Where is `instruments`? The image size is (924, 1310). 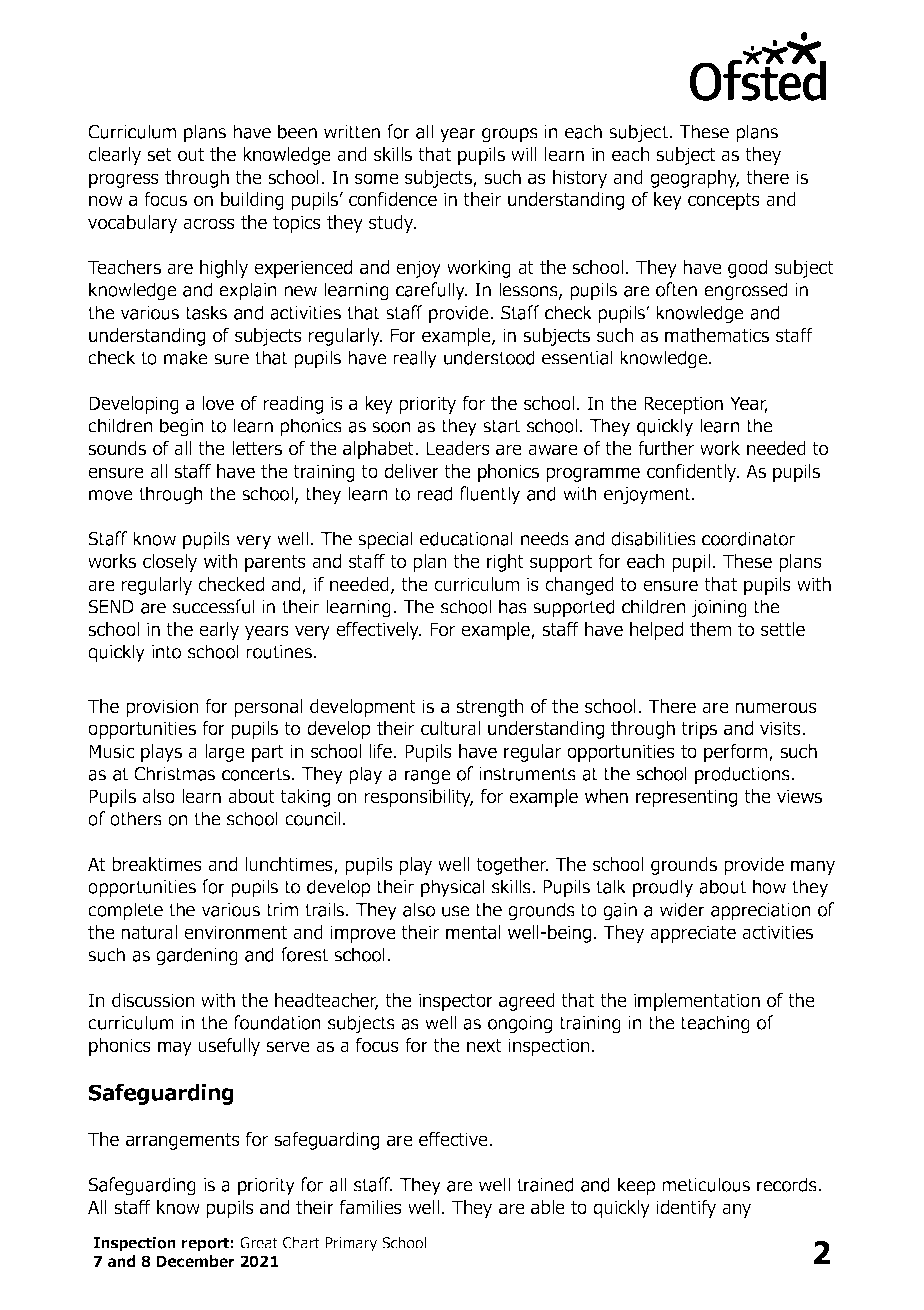 instruments is located at coordinates (527, 774).
